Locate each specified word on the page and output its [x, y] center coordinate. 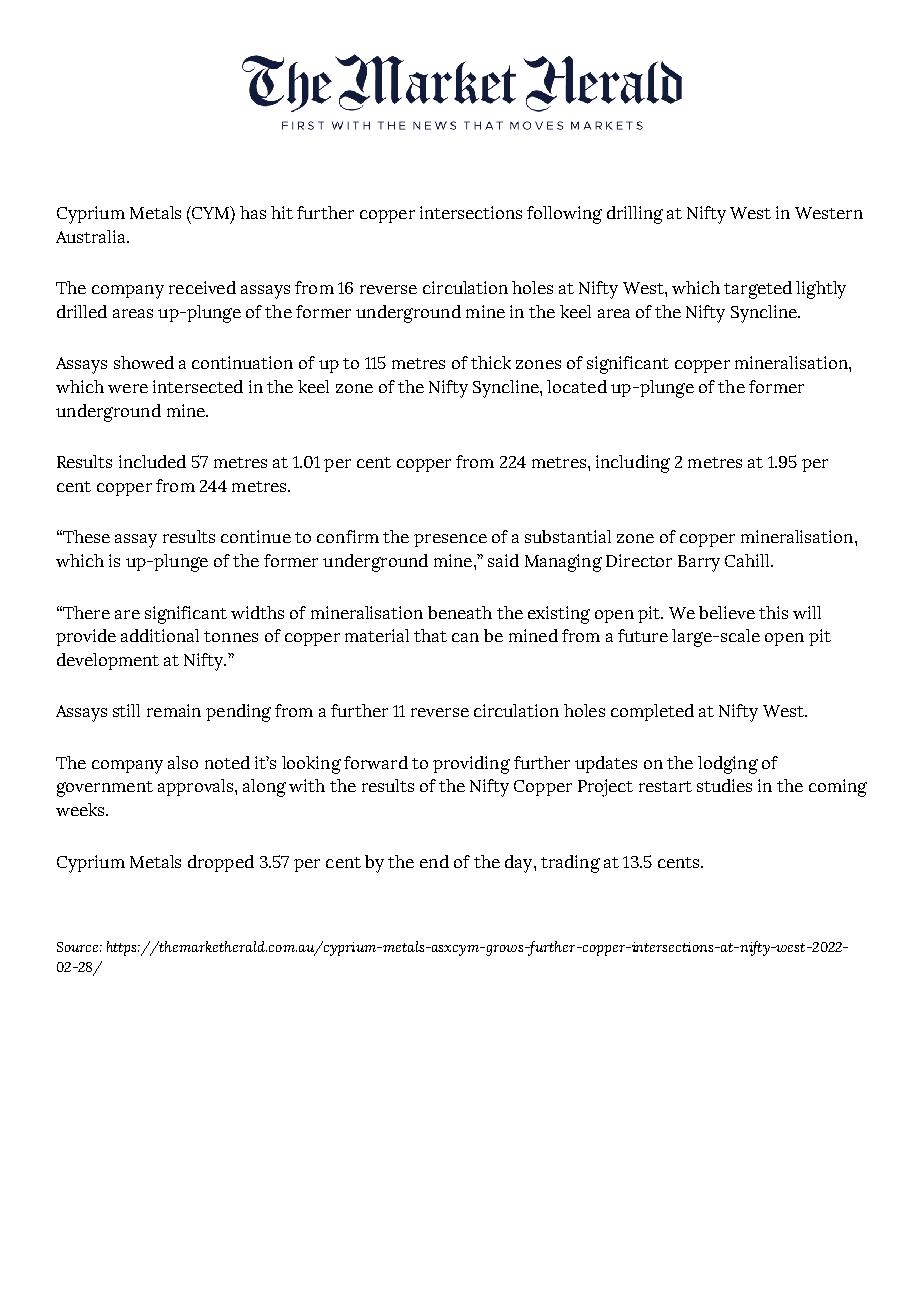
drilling [635, 215]
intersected [198, 386]
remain [174, 710]
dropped [221, 863]
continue [256, 536]
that [430, 635]
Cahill [748, 560]
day [520, 864]
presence [450, 540]
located [577, 386]
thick [491, 362]
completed [652, 712]
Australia [92, 236]
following [564, 215]
